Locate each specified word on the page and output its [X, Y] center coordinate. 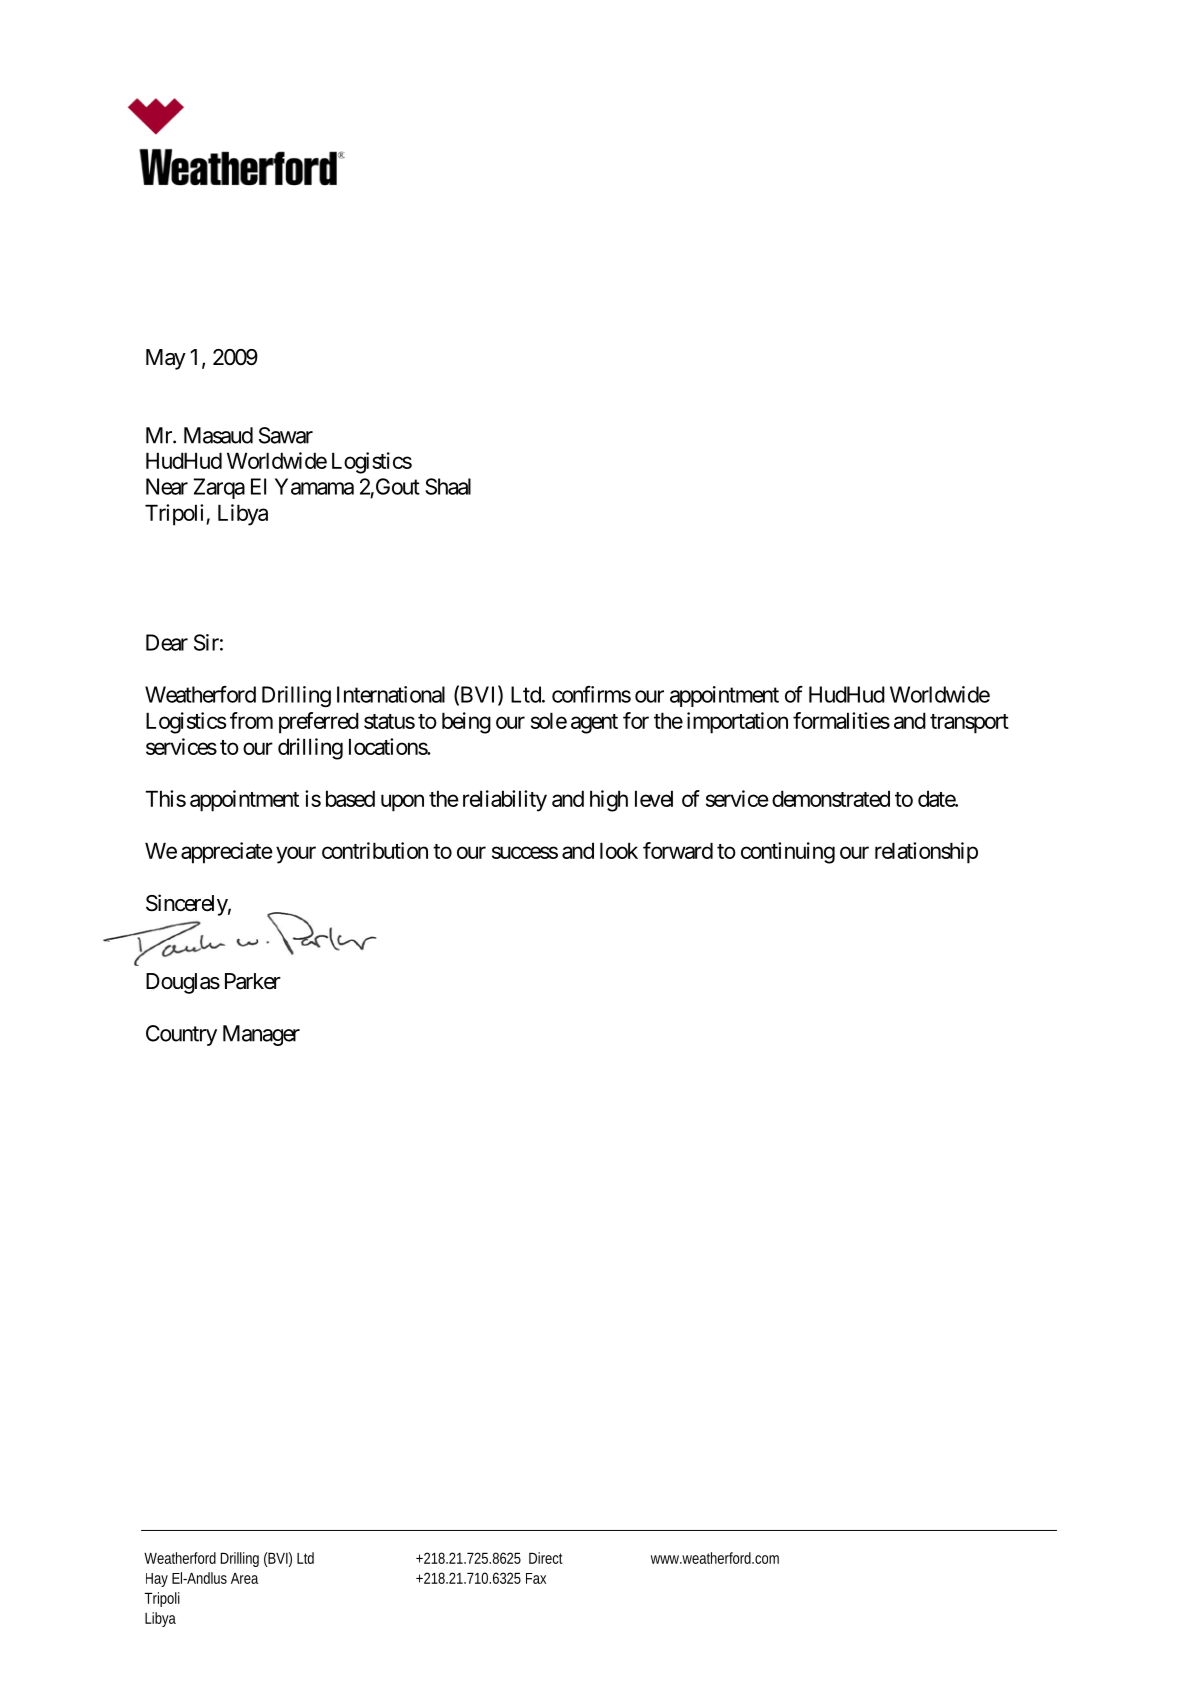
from [251, 720]
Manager [261, 1035]
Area [244, 1578]
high [609, 801]
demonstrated [831, 798]
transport [969, 724]
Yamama [314, 486]
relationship [926, 853]
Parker [253, 981]
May [166, 359]
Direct [546, 1558]
